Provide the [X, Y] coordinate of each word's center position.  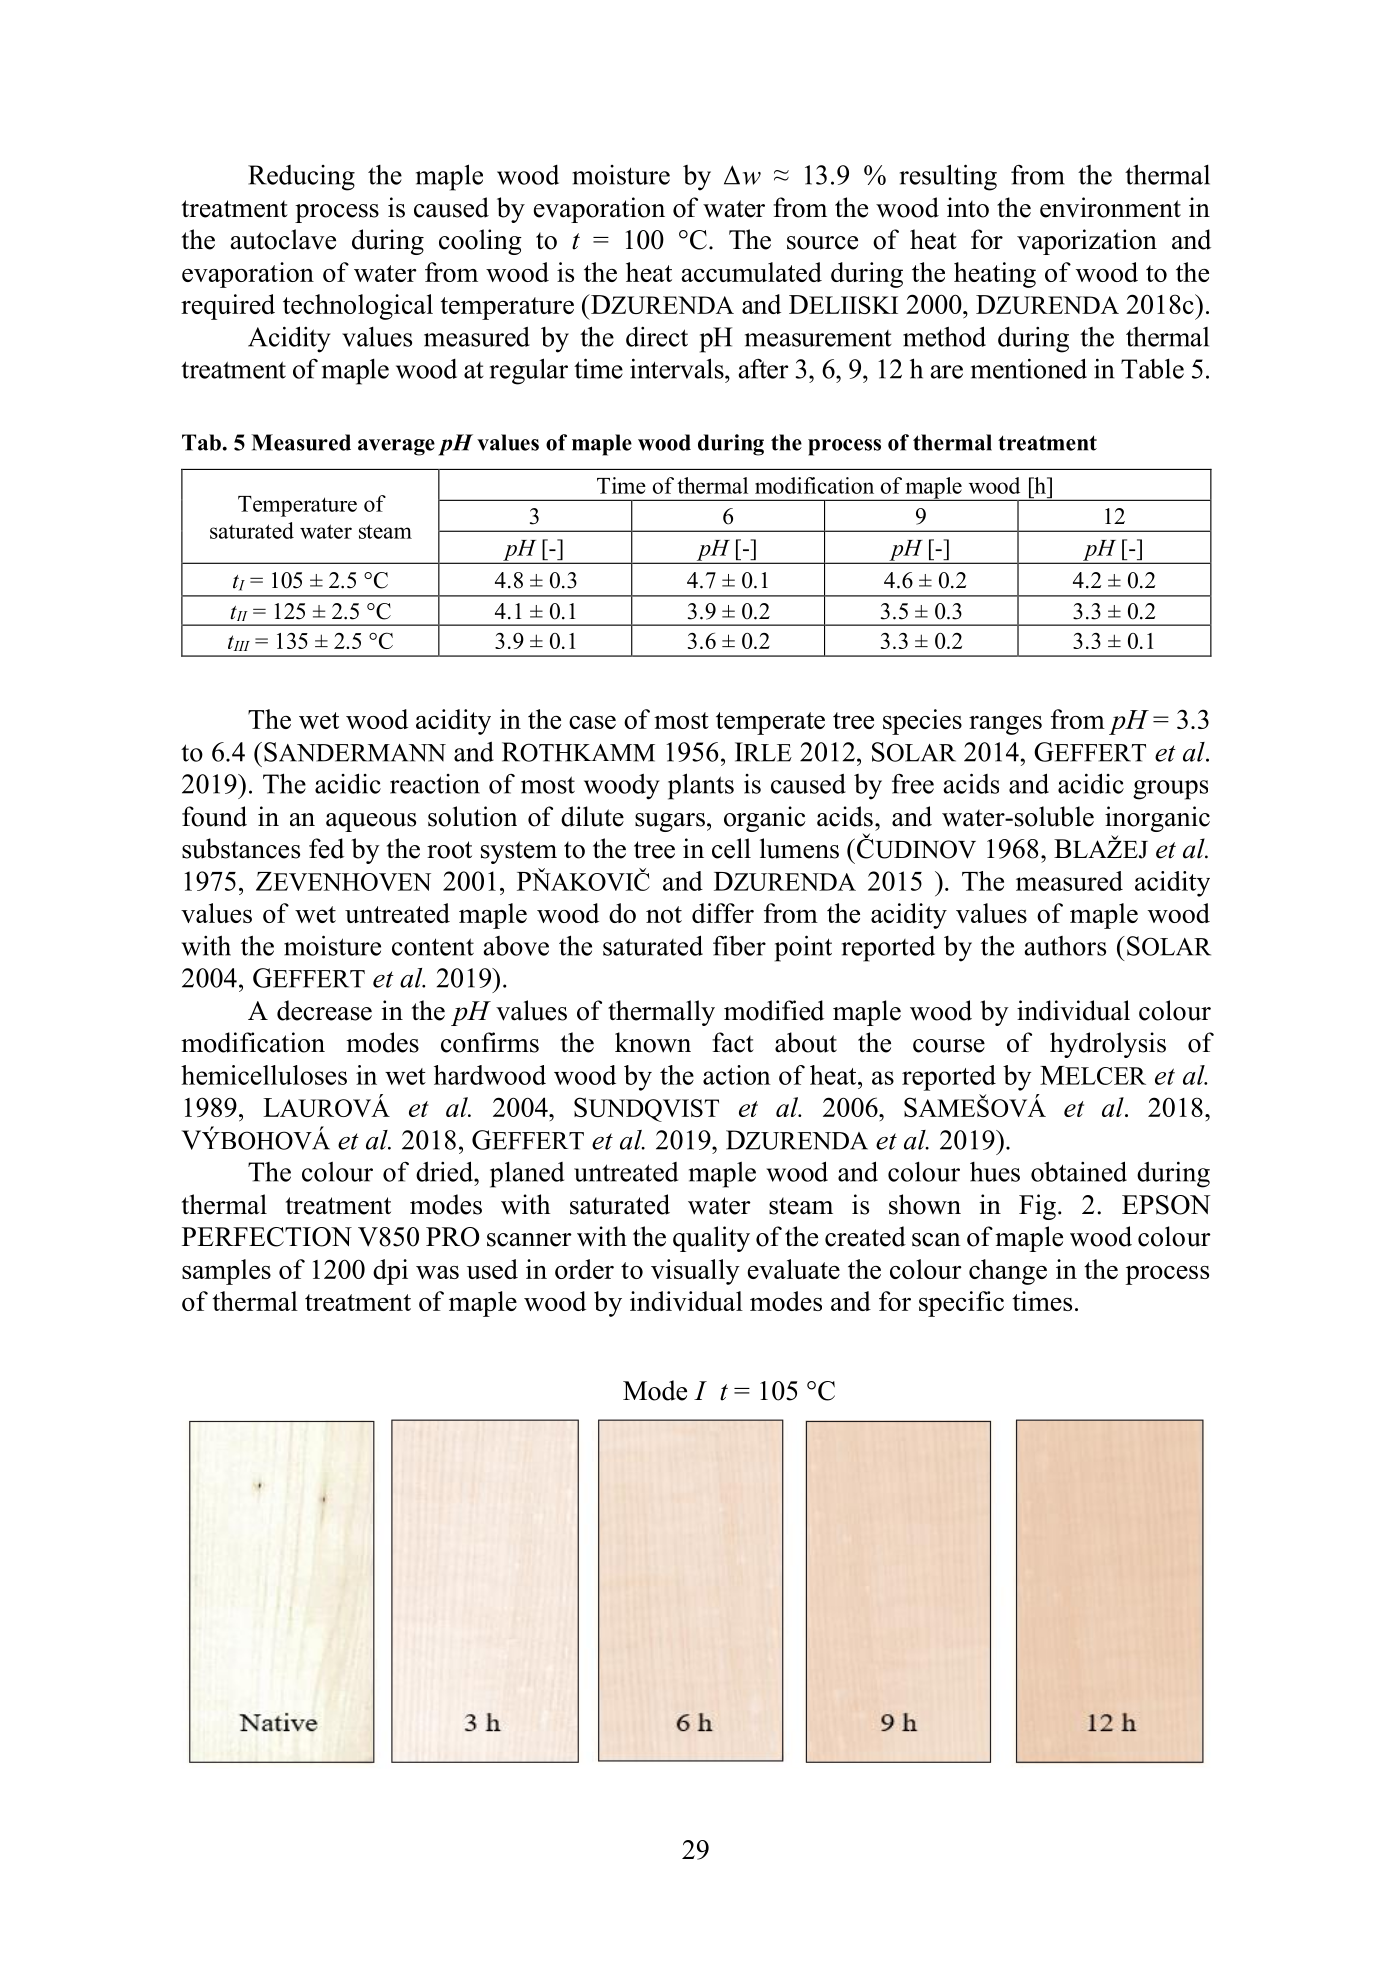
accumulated [751, 272]
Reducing [301, 178]
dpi [390, 1272]
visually [695, 1272]
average [396, 447]
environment [1110, 207]
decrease [324, 1010]
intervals [678, 368]
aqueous [371, 822]
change [1008, 1272]
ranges [1005, 725]
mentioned [1029, 368]
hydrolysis [1108, 1045]
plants [701, 786]
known [653, 1042]
